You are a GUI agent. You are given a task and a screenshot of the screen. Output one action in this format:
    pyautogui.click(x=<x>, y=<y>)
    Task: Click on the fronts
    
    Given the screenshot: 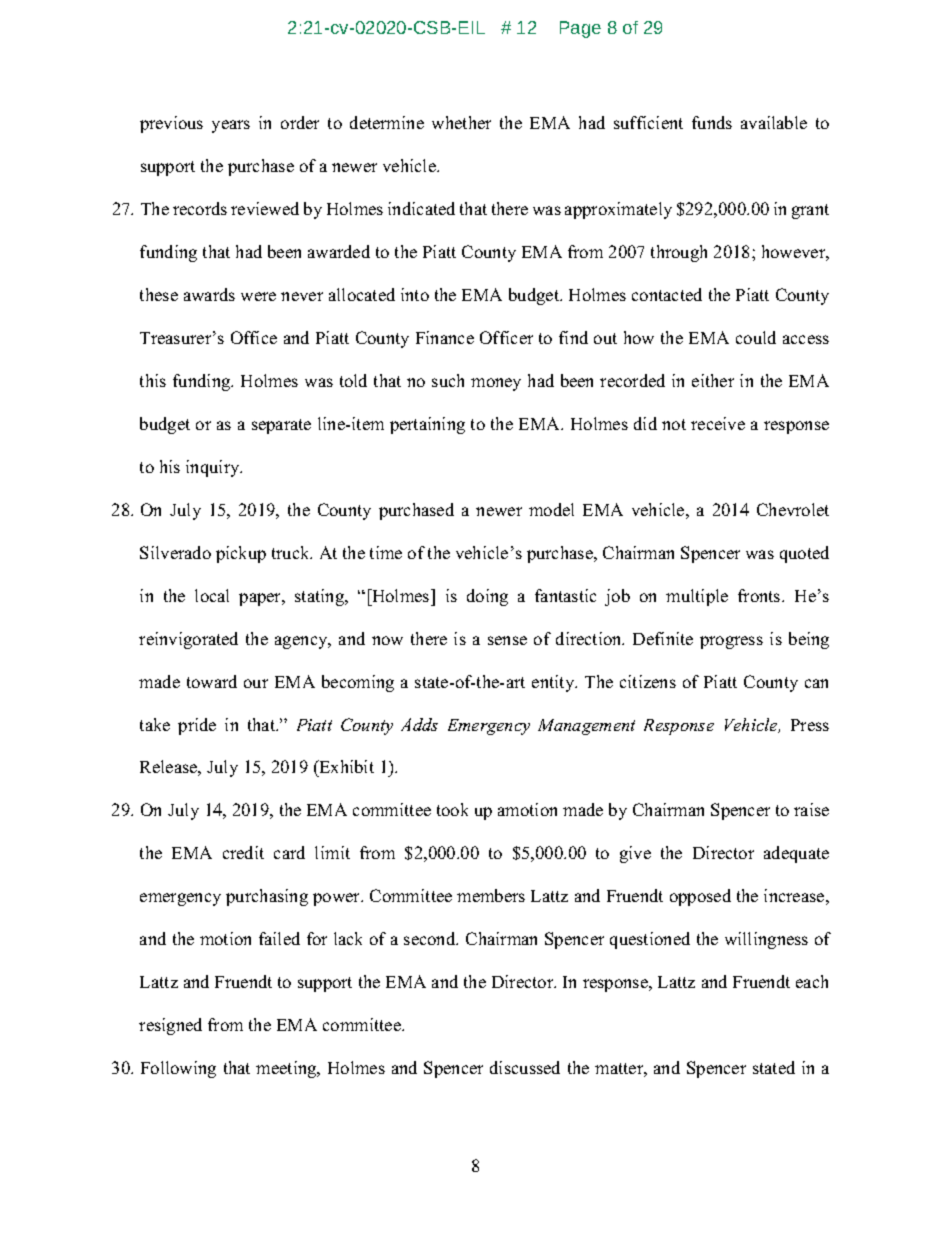 What is the action you would take?
    pyautogui.click(x=760, y=595)
